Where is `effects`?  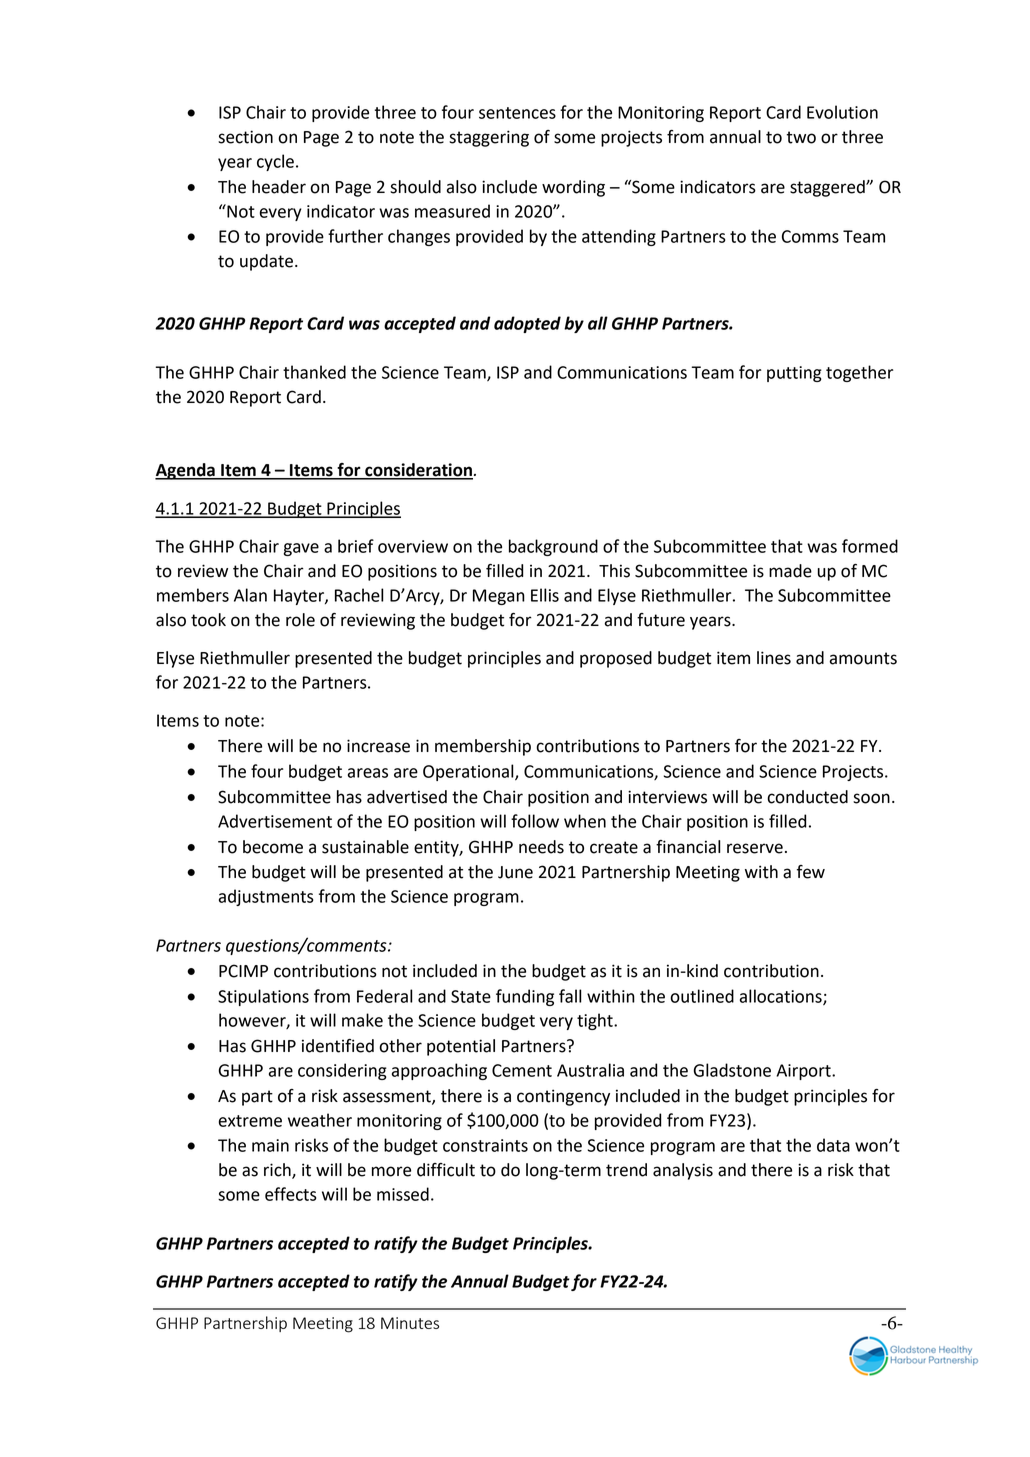 effects is located at coordinates (291, 1194).
